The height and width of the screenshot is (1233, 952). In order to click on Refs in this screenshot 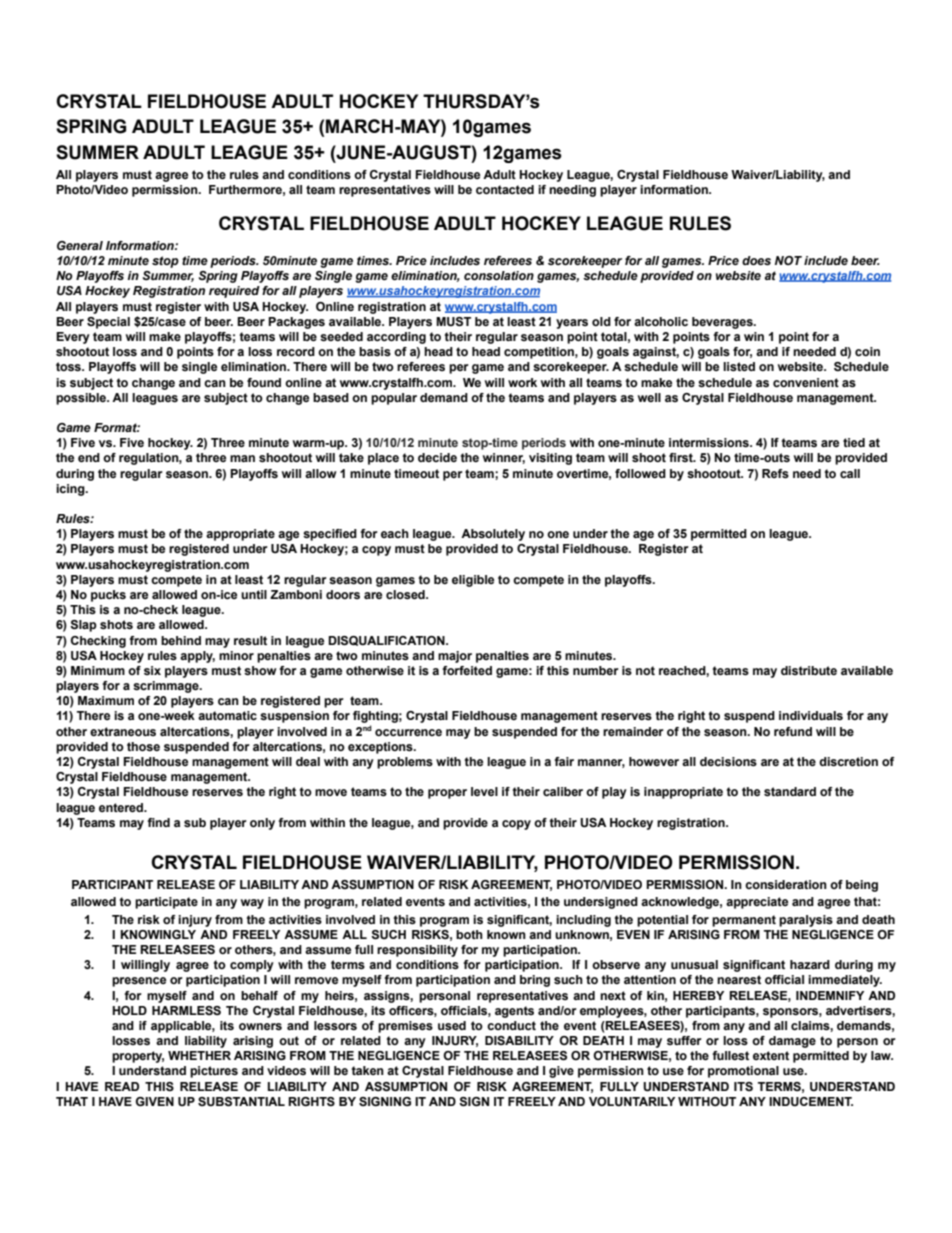, I will do `click(775, 473)`.
